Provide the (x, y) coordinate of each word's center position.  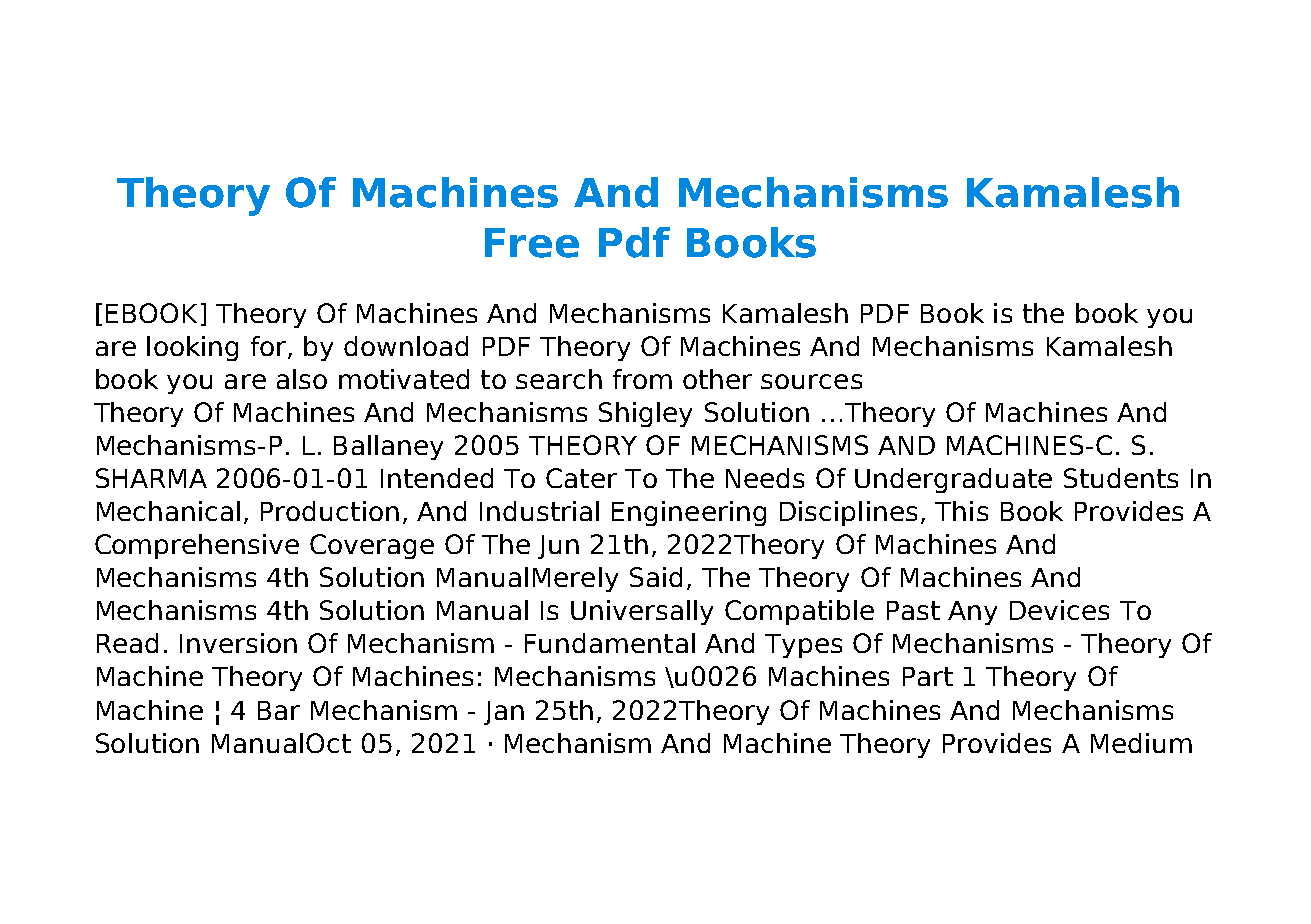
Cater (581, 478)
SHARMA (151, 478)
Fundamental (610, 643)
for (268, 346)
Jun (558, 547)
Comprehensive (197, 546)
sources (811, 381)
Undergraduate (953, 480)
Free (532, 243)
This (961, 511)
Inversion (238, 643)
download (406, 346)
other (717, 379)
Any (972, 613)
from (642, 379)
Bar (279, 710)
